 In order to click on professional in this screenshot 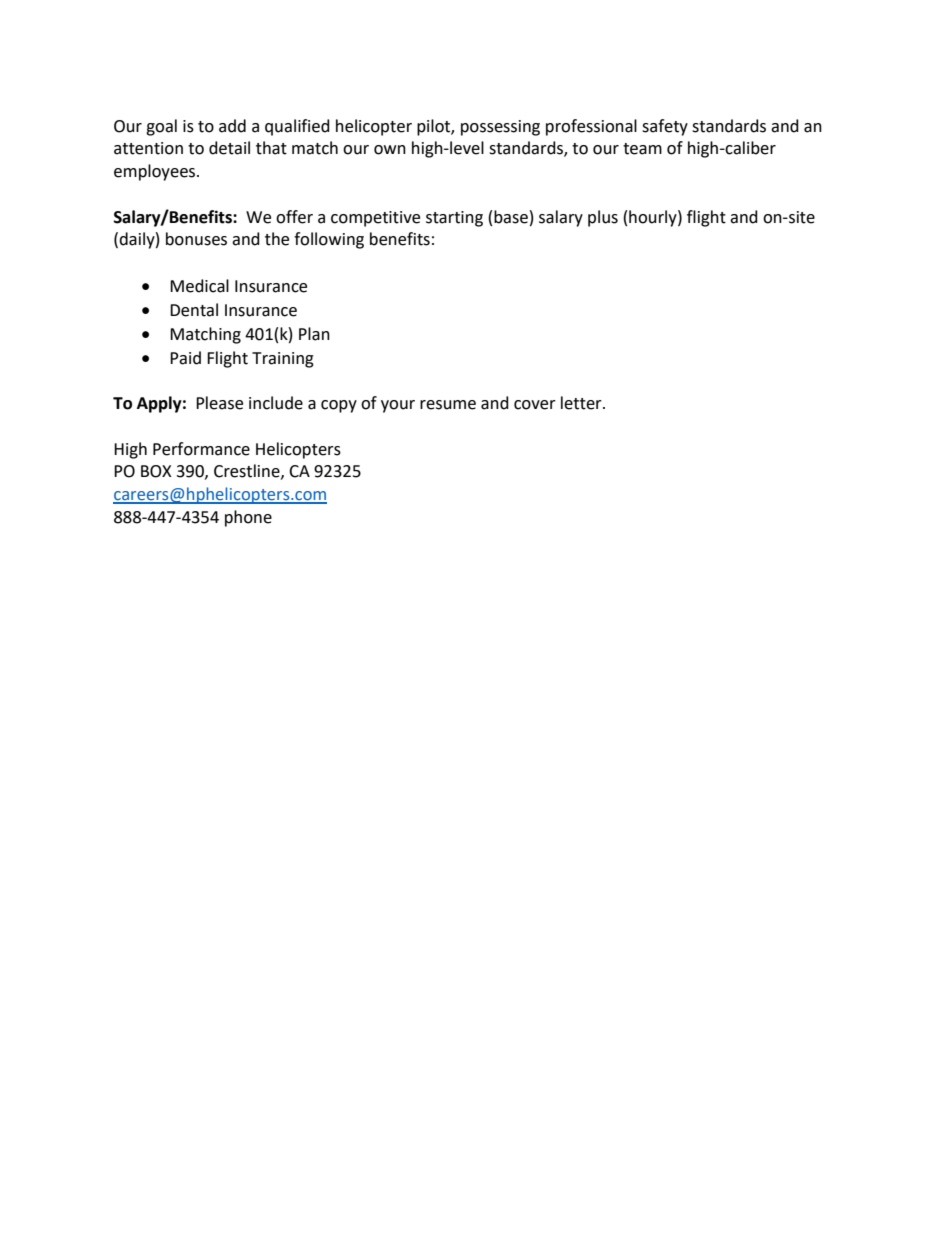, I will do `click(591, 127)`.
